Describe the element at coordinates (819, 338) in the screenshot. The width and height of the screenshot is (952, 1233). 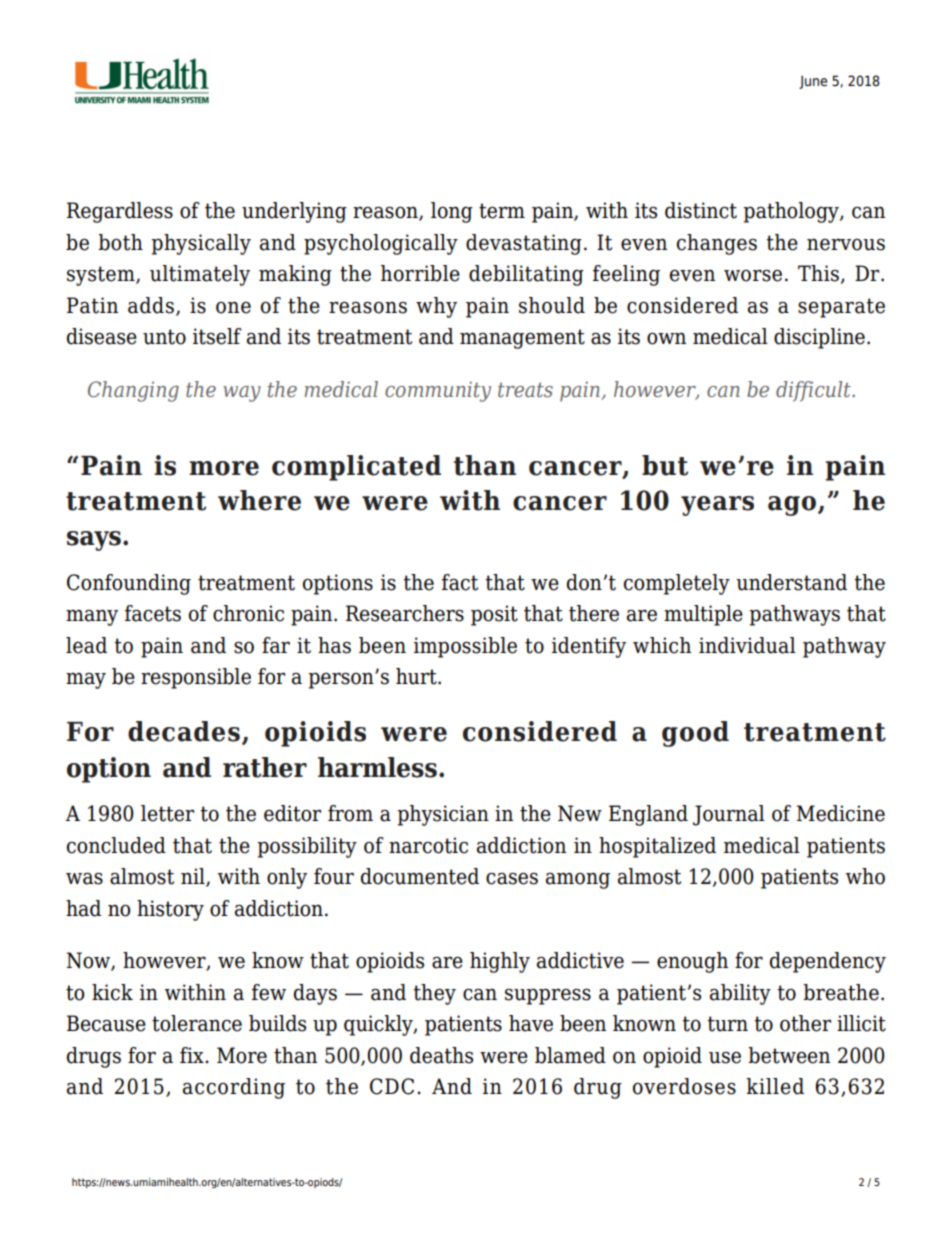
I see `discipline` at that location.
